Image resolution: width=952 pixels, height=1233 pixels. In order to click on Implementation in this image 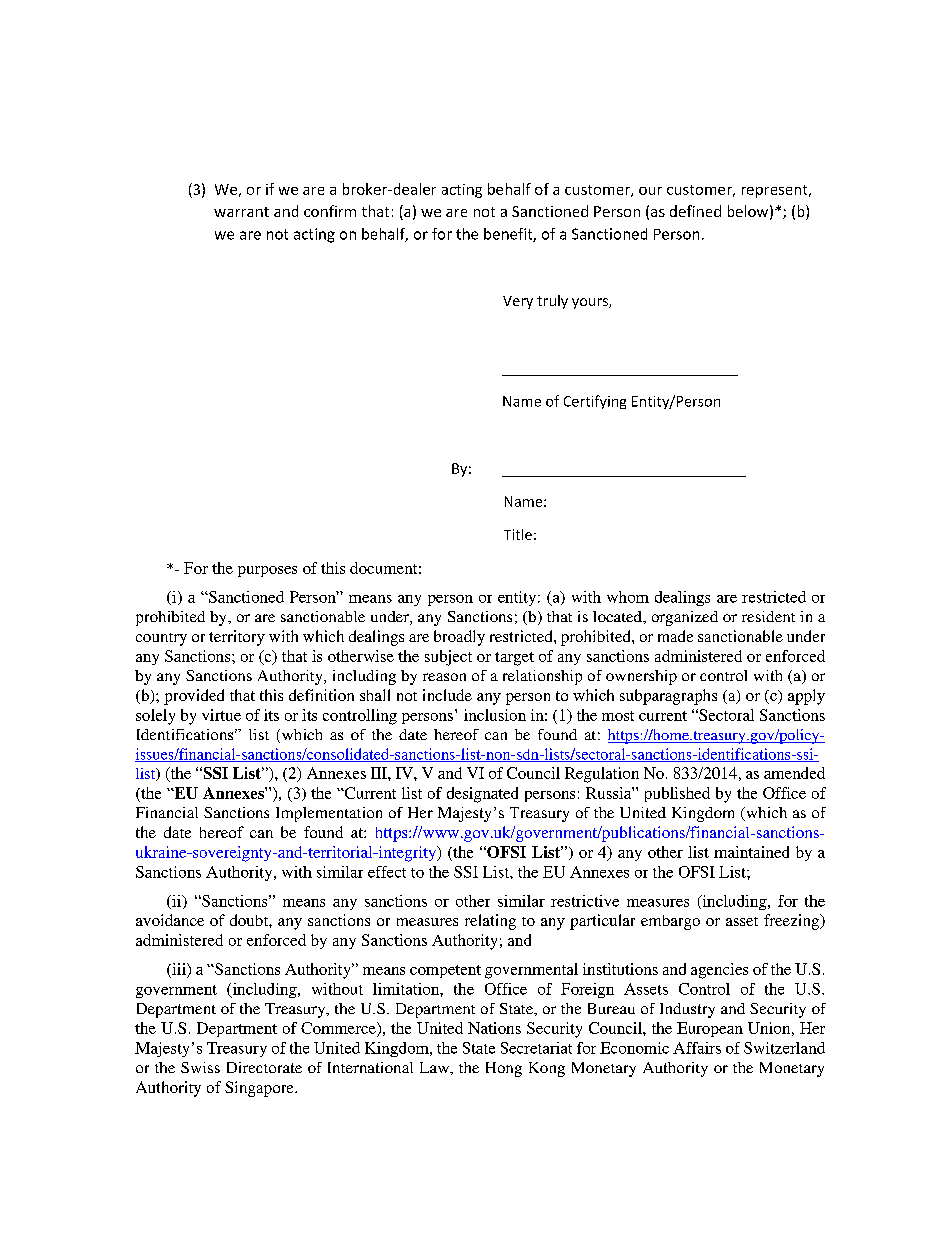, I will do `click(329, 814)`.
